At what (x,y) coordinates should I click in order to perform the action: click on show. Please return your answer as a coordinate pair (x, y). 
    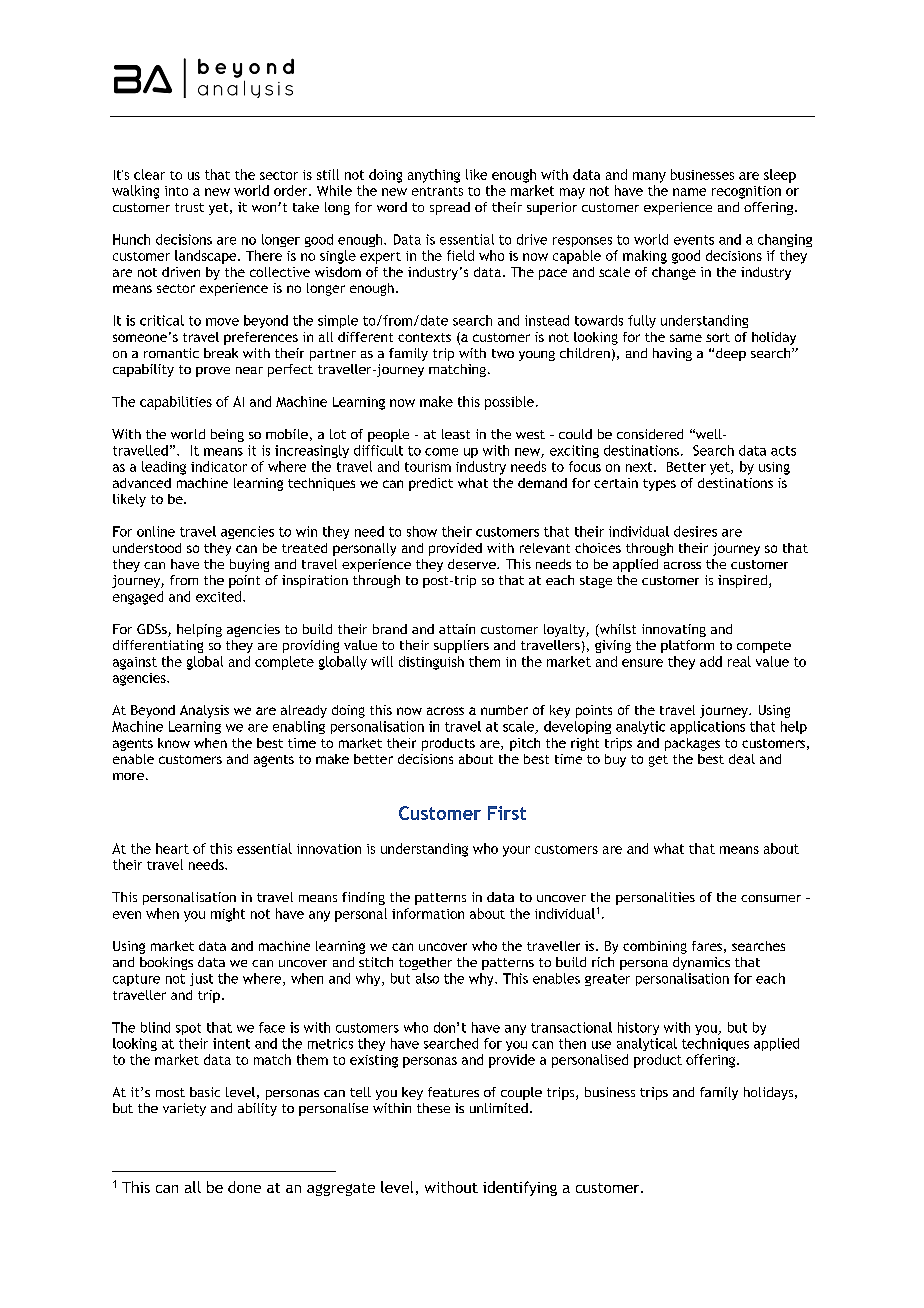
    Looking at the image, I should click on (422, 531).
